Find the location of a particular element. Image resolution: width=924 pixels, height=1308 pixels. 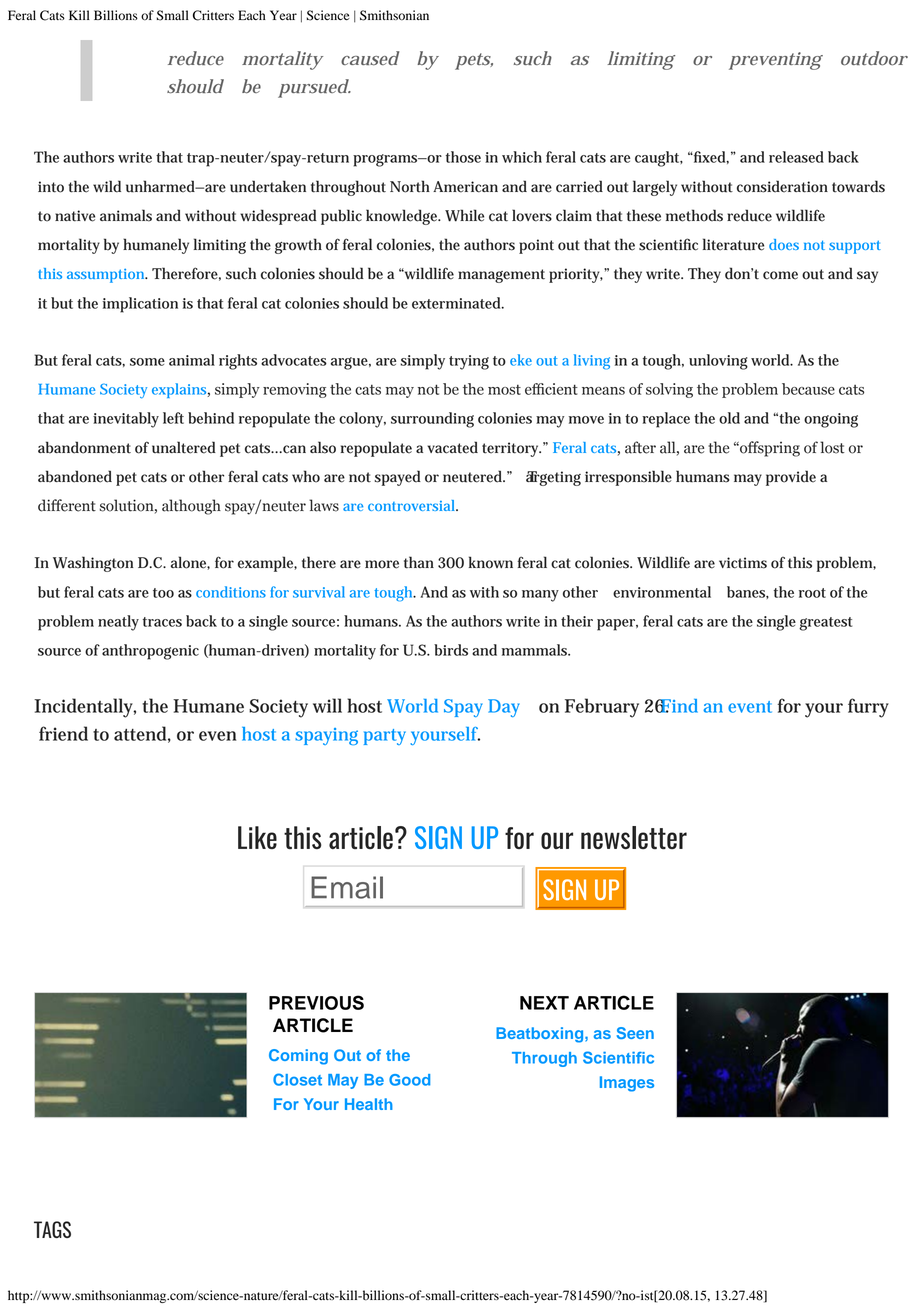

NEXT is located at coordinates (544, 1003).
